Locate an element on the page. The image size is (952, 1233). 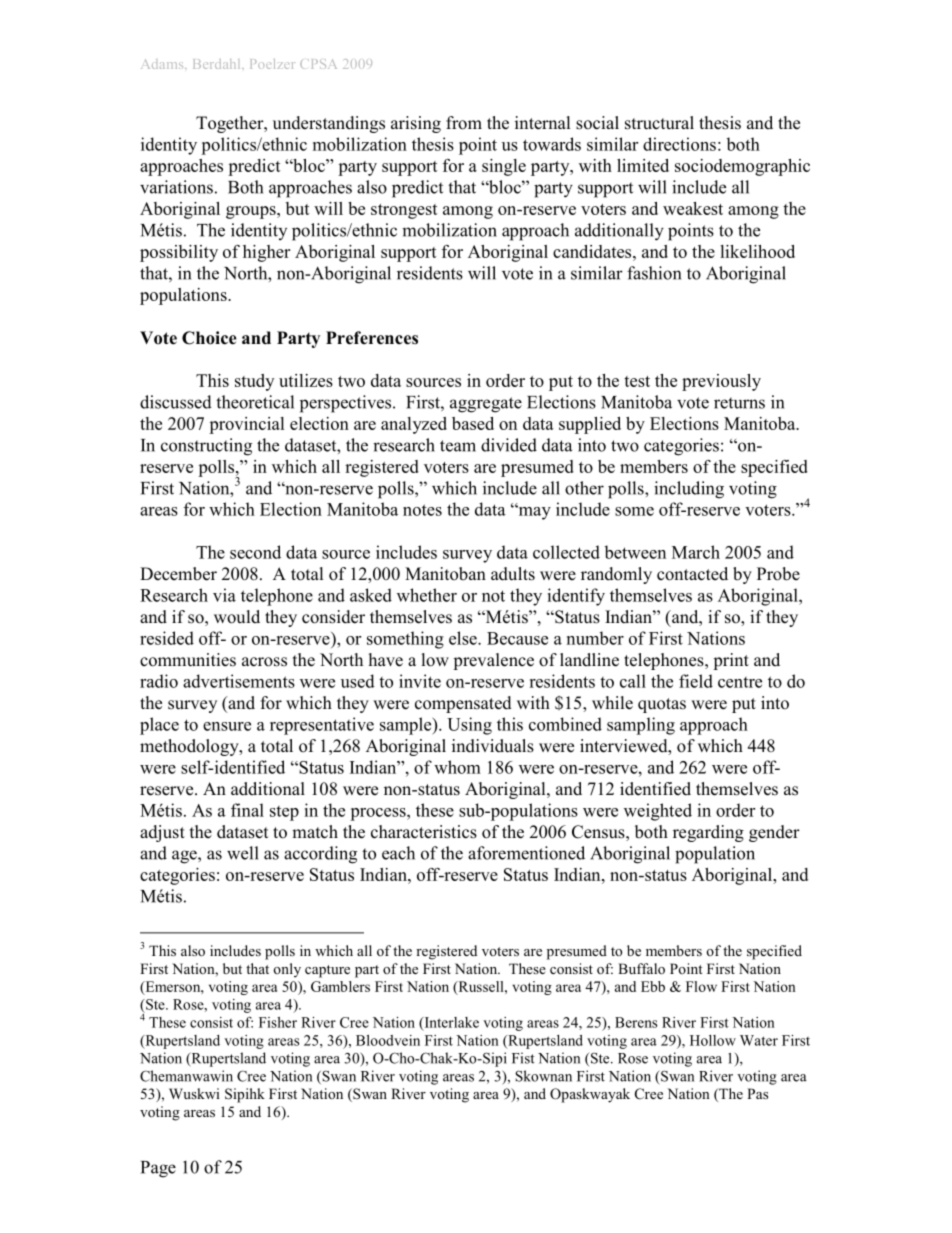
would is located at coordinates (237, 617).
